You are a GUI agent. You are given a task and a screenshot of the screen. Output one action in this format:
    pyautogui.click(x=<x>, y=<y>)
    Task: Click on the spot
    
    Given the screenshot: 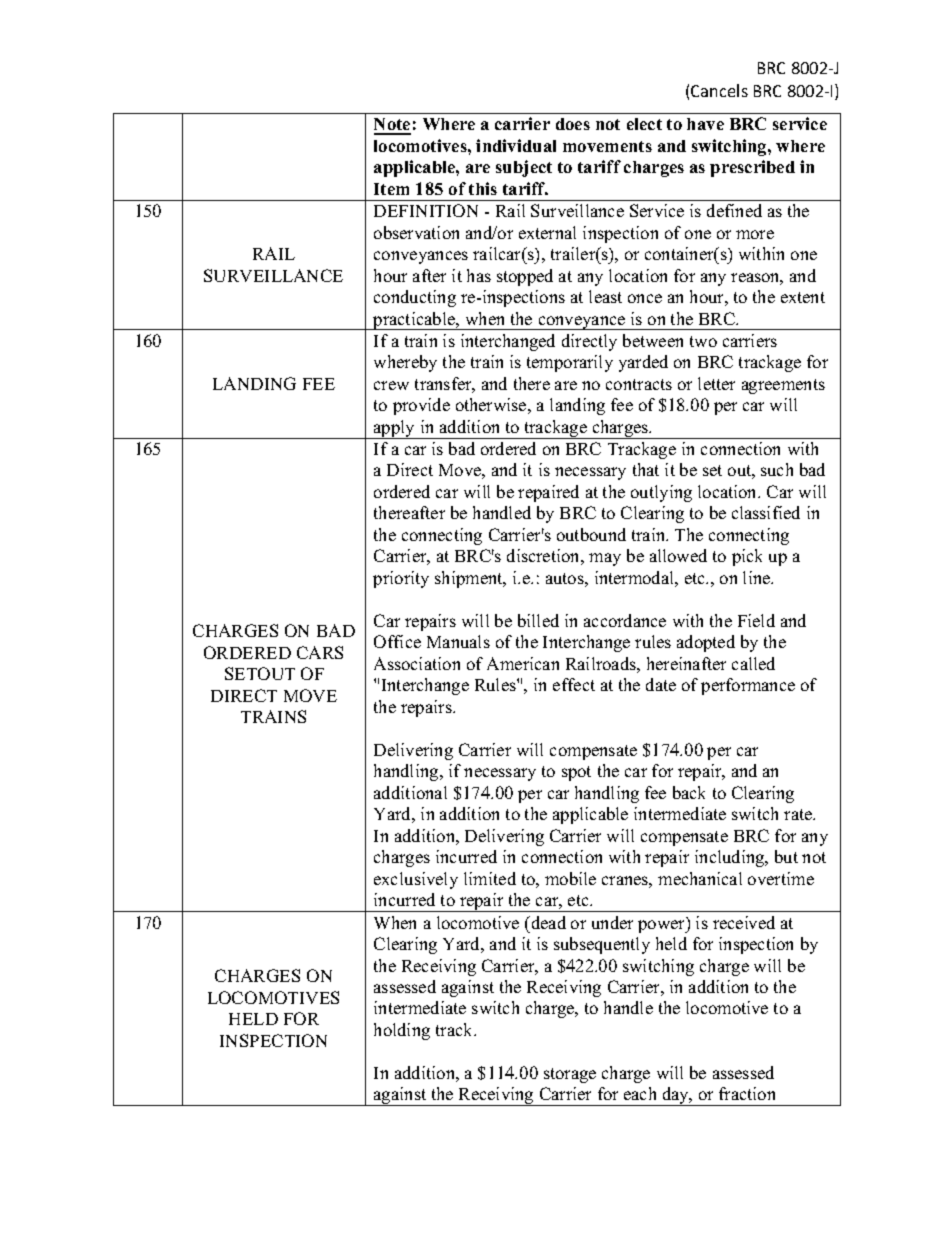 What is the action you would take?
    pyautogui.click(x=576, y=773)
